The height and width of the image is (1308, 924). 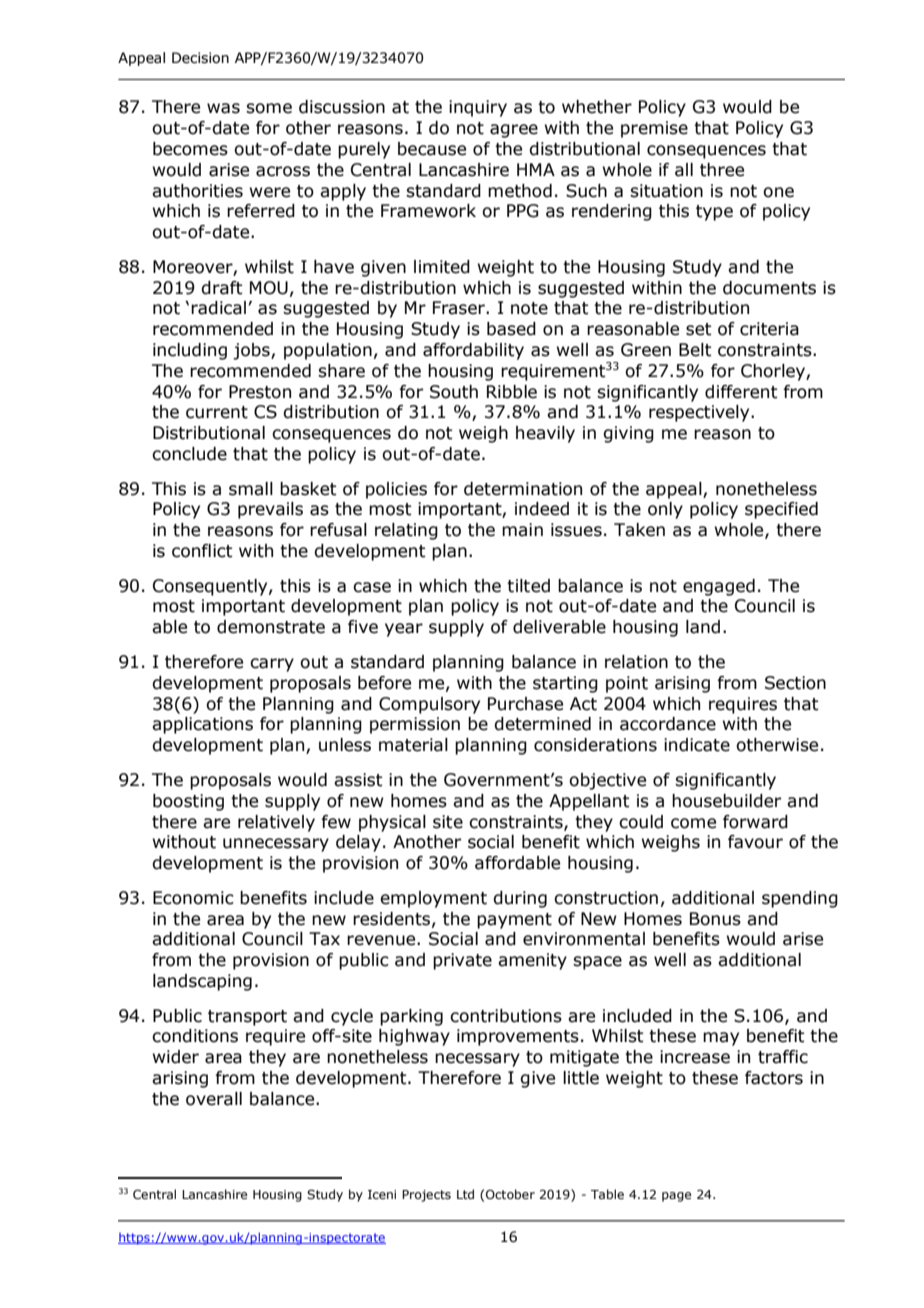 I want to click on Belt, so click(x=695, y=350).
